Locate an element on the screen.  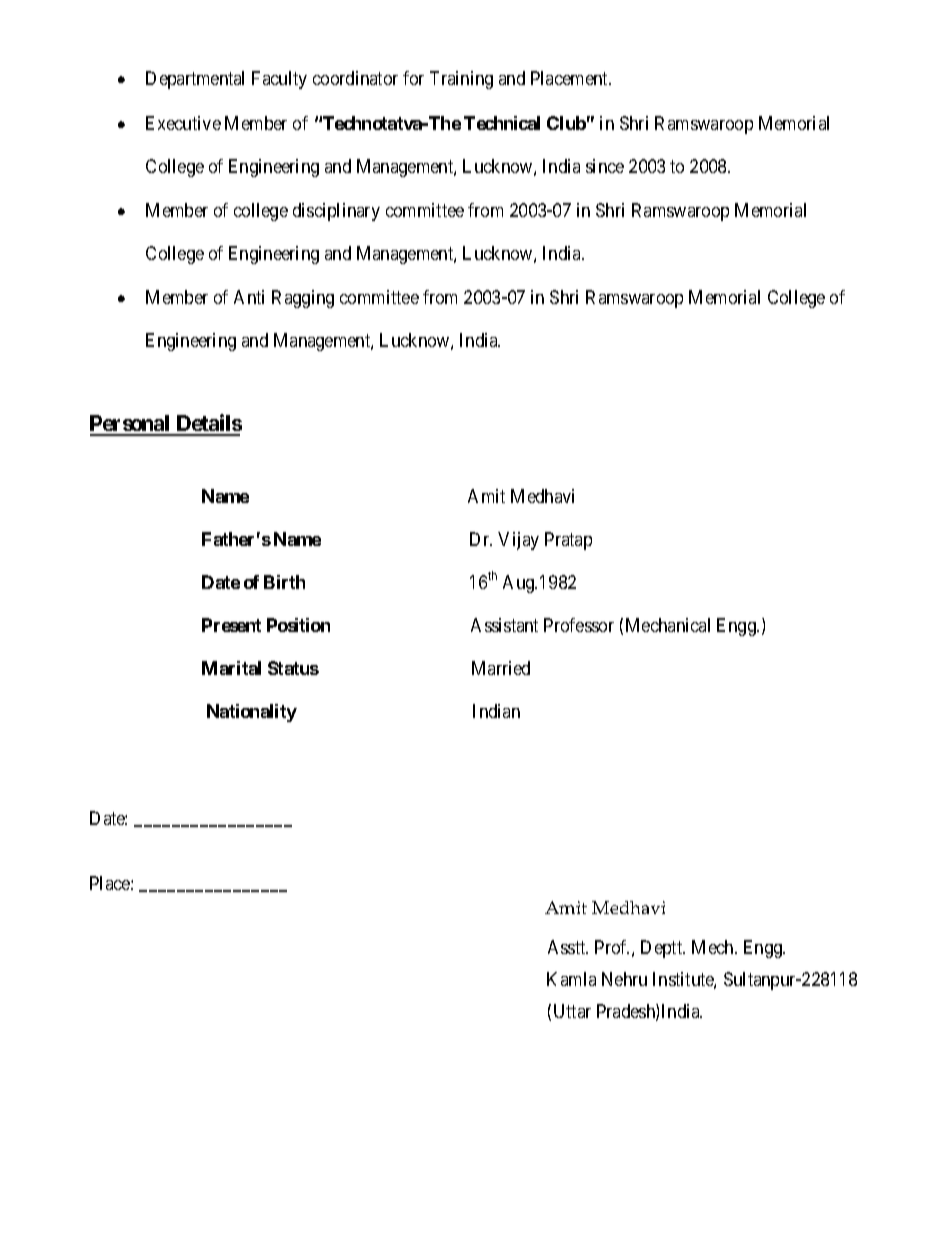
Birth is located at coordinates (284, 582).
